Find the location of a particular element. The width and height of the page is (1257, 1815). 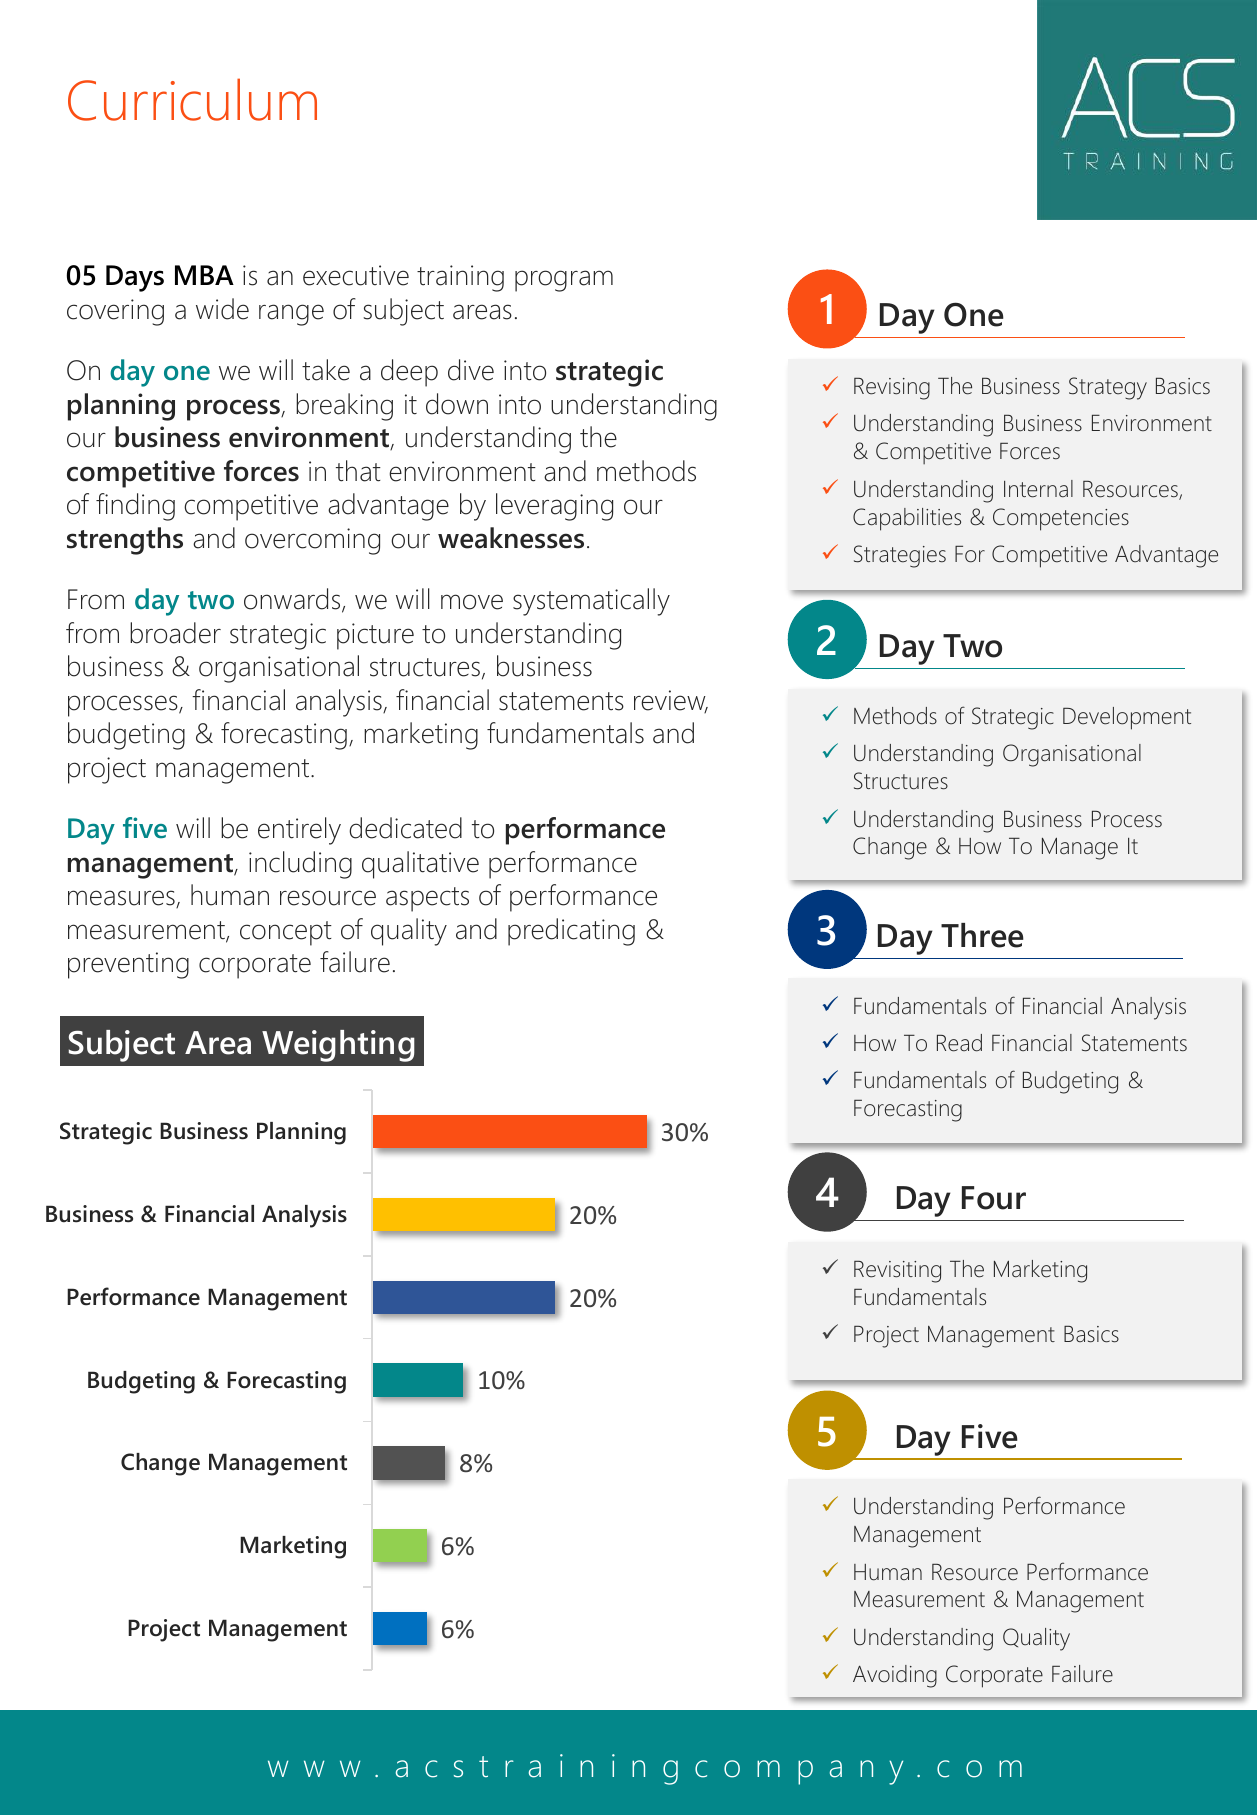

Strategy is located at coordinates (1108, 388).
